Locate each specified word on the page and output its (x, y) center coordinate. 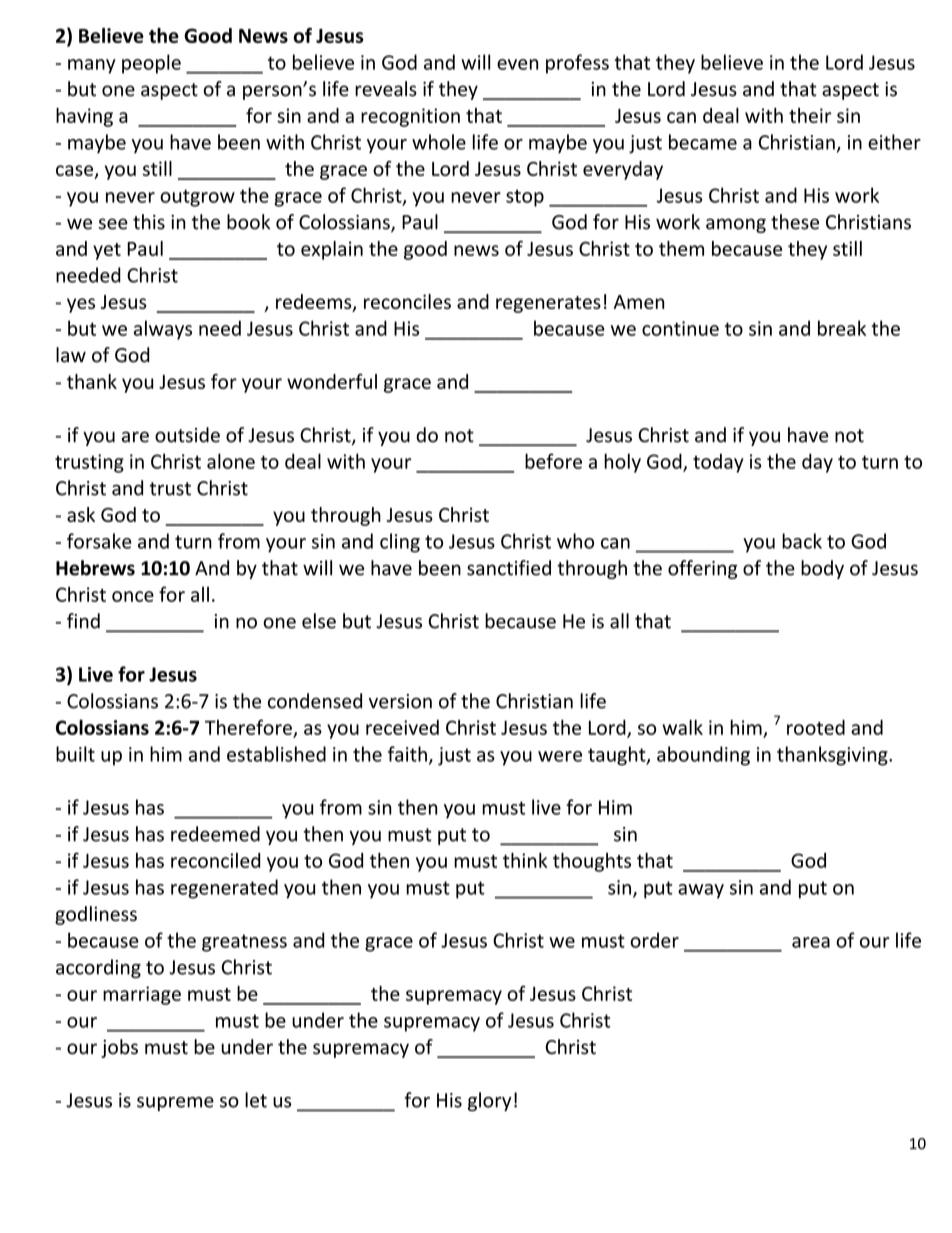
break (842, 328)
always (163, 330)
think (525, 860)
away (701, 891)
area (811, 942)
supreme (175, 1104)
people (151, 64)
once (133, 596)
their (810, 115)
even (517, 64)
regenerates (548, 304)
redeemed (215, 834)
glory (490, 1101)
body (822, 569)
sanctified (509, 568)
